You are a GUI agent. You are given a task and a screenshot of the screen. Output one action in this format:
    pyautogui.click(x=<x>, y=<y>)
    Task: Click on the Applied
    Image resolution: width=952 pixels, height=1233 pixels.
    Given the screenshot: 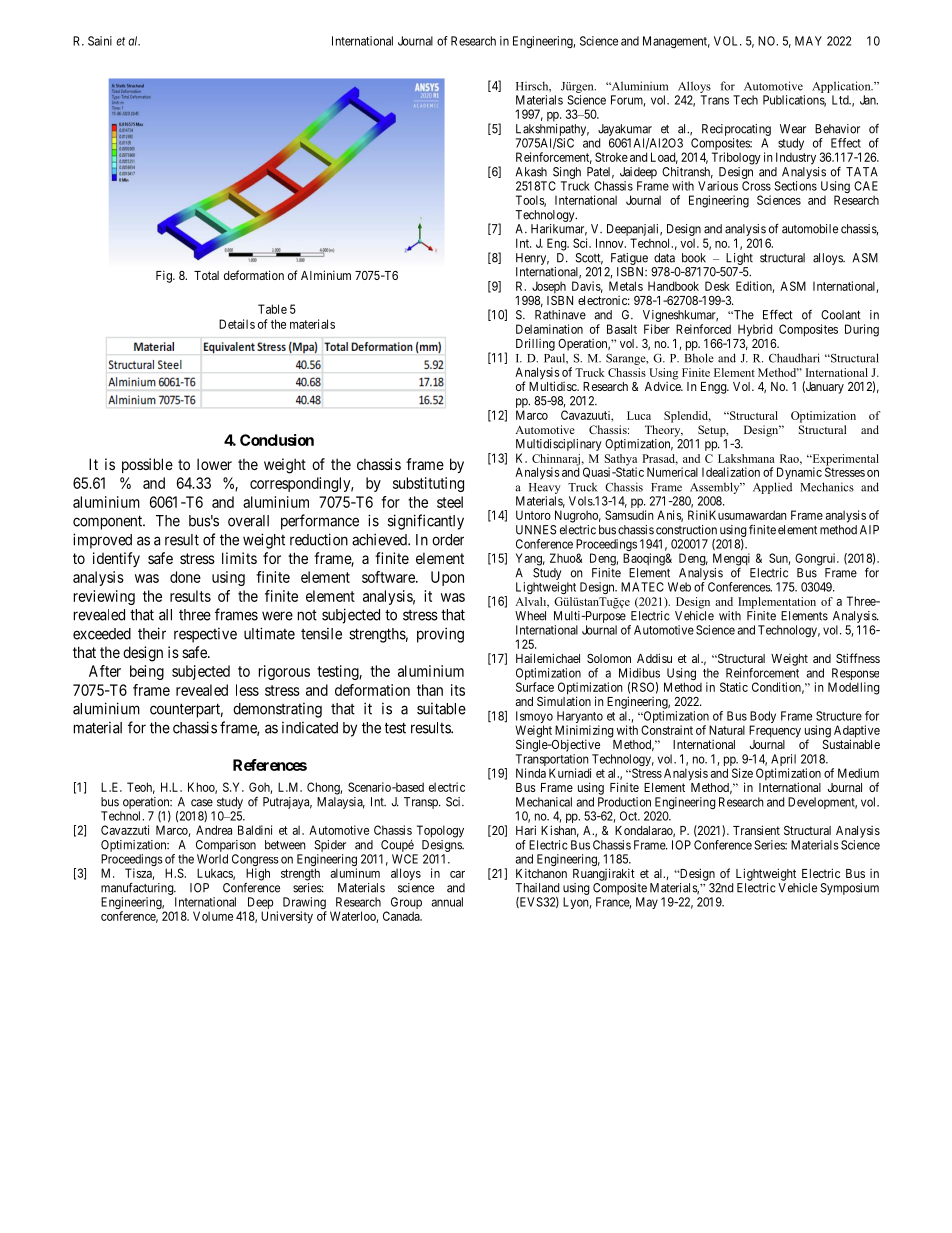 What is the action you would take?
    pyautogui.click(x=772, y=488)
